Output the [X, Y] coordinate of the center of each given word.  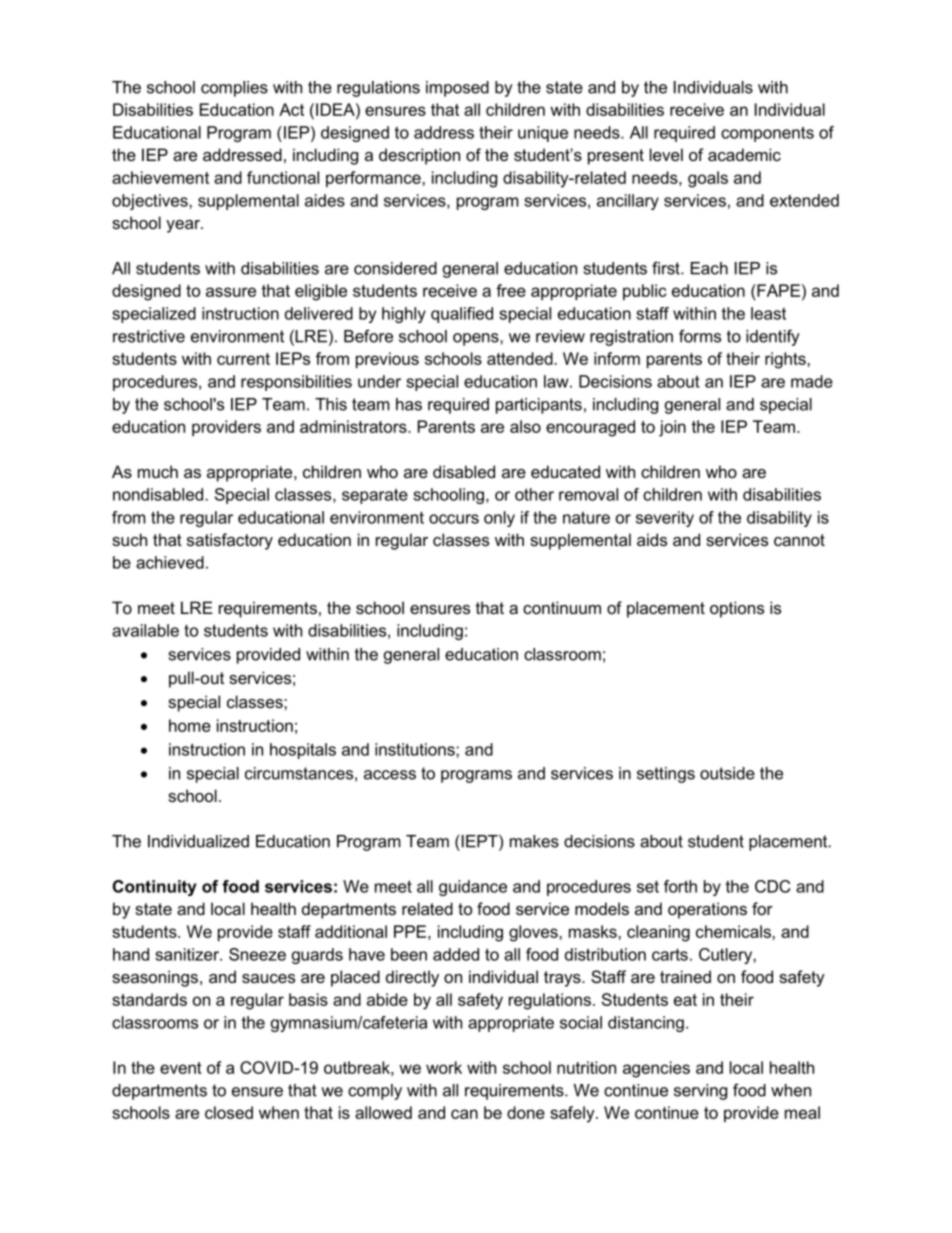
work [444, 1067]
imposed [457, 89]
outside [727, 773]
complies [234, 89]
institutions [416, 749]
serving [700, 1092]
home [190, 725]
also [525, 426]
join [672, 428]
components [767, 134]
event [181, 1068]
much [158, 471]
